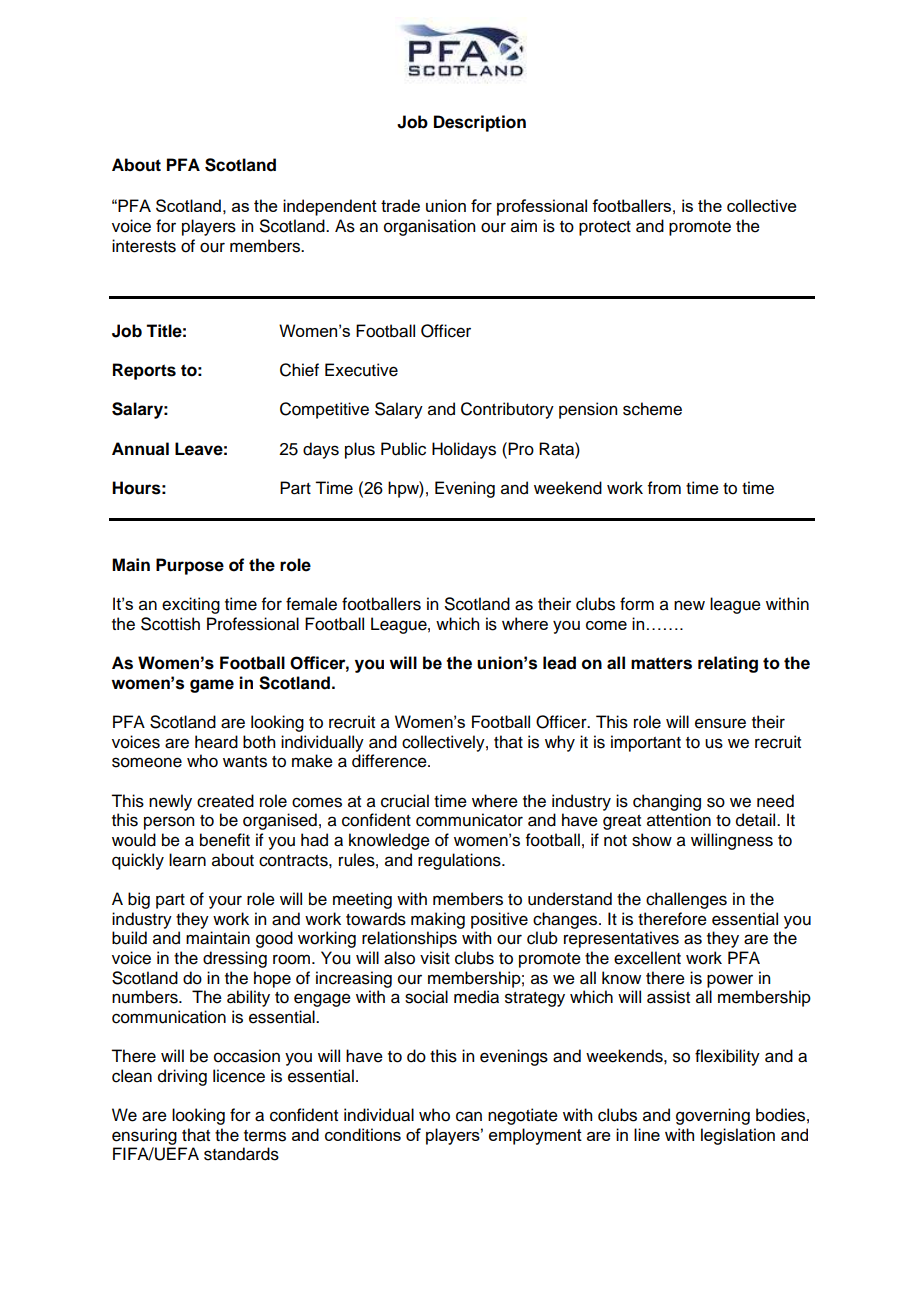 This screenshot has width=924, height=1308. I want to click on interests, so click(144, 246).
